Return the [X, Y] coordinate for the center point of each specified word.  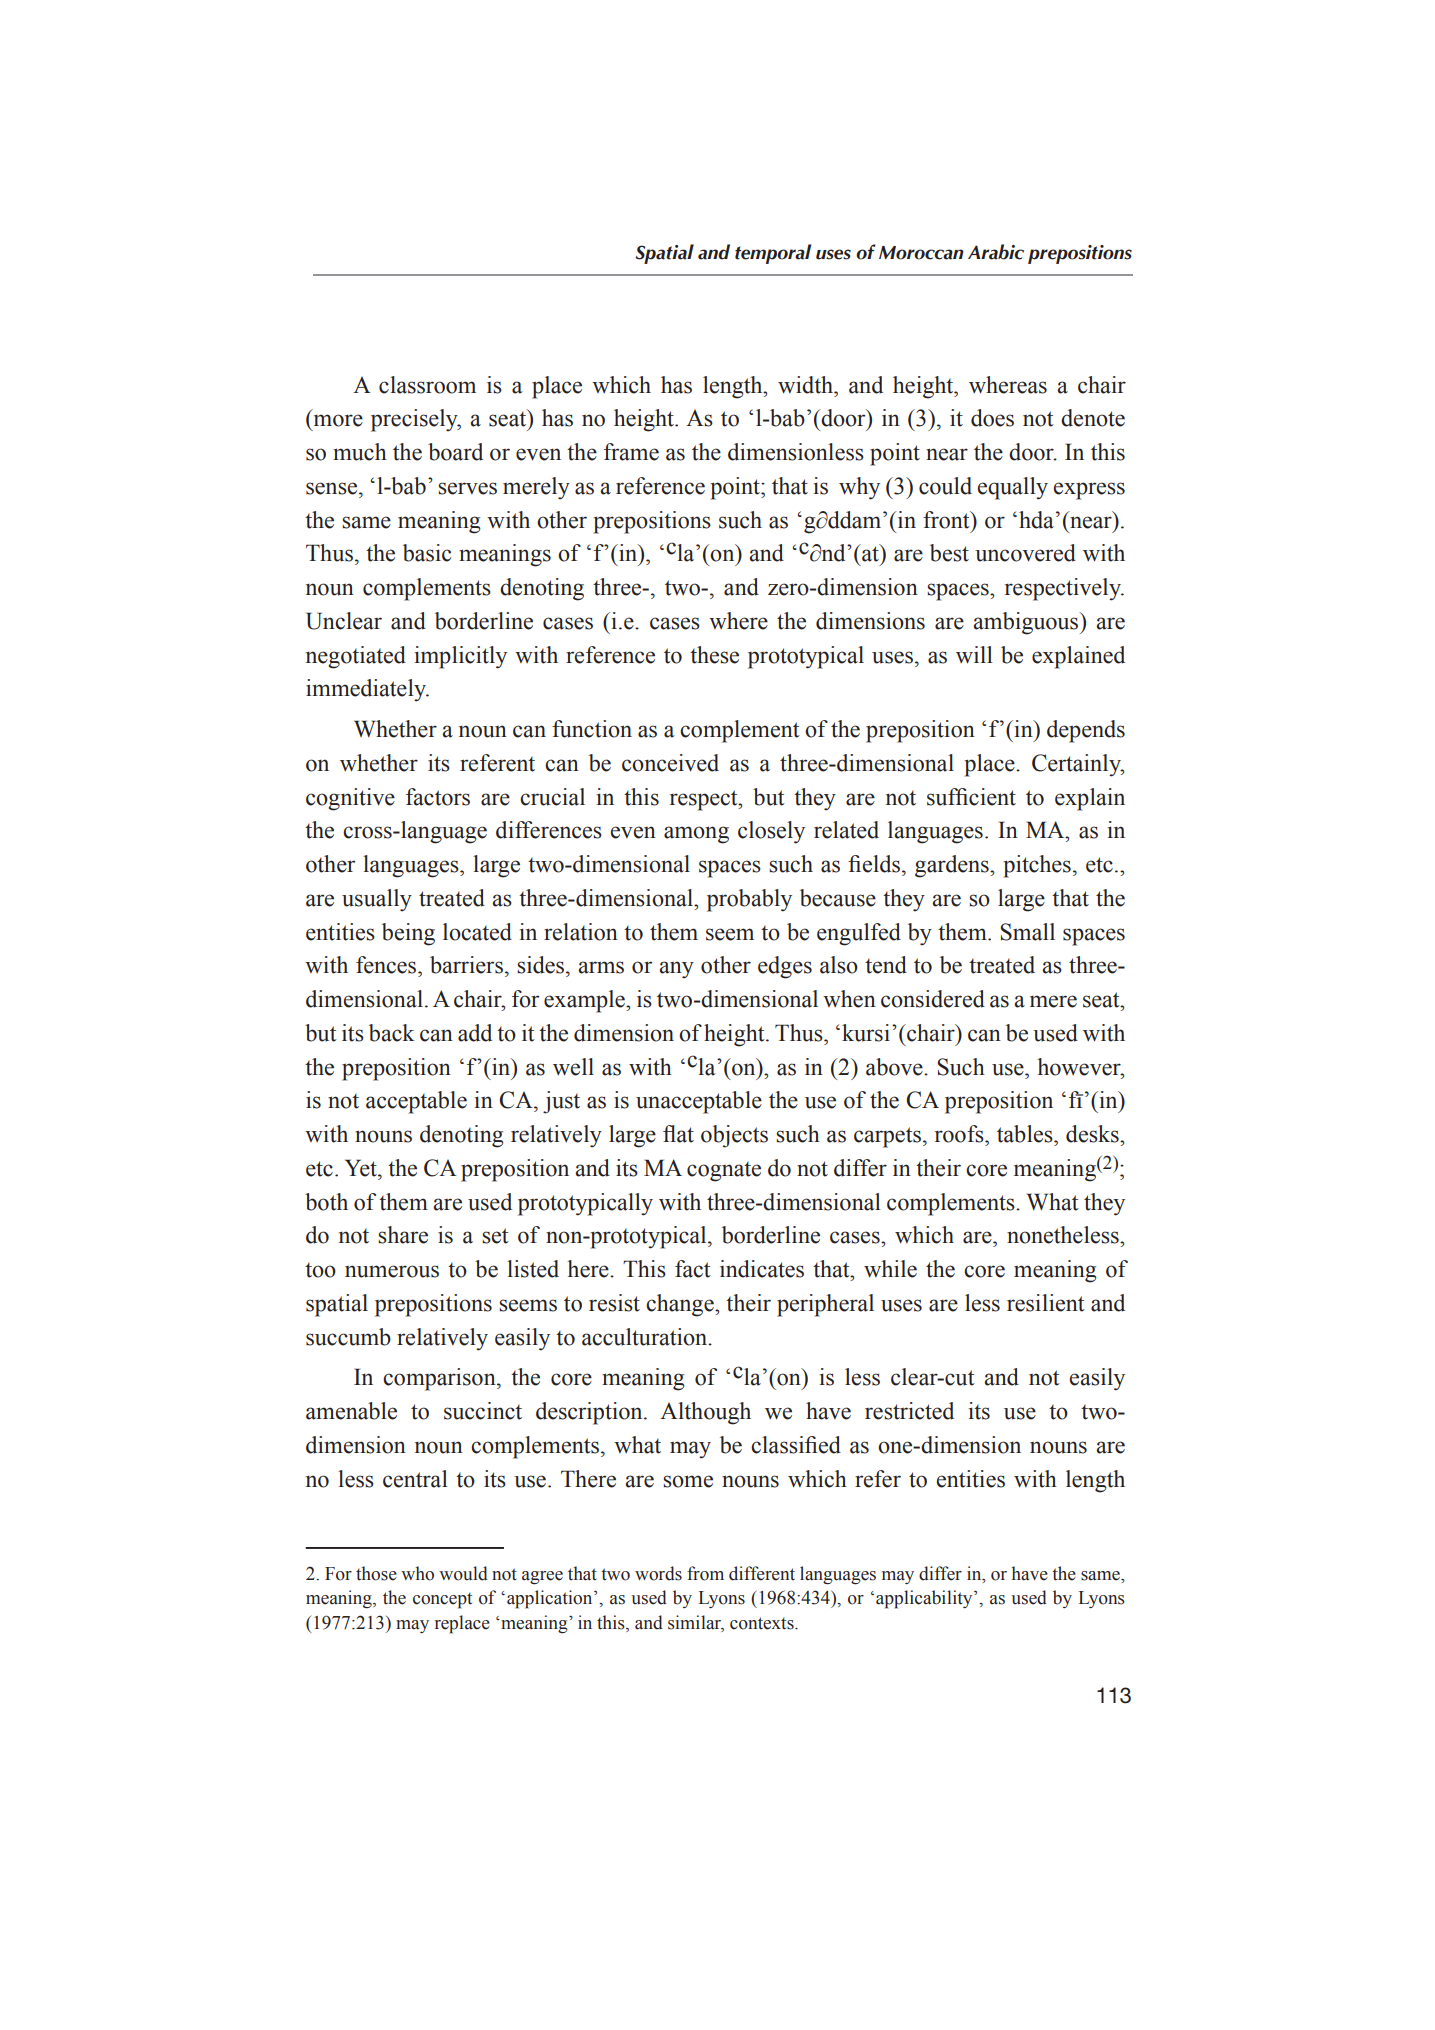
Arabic [996, 252]
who [417, 1573]
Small [1027, 932]
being [408, 934]
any [676, 970]
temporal [773, 254]
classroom [427, 385]
